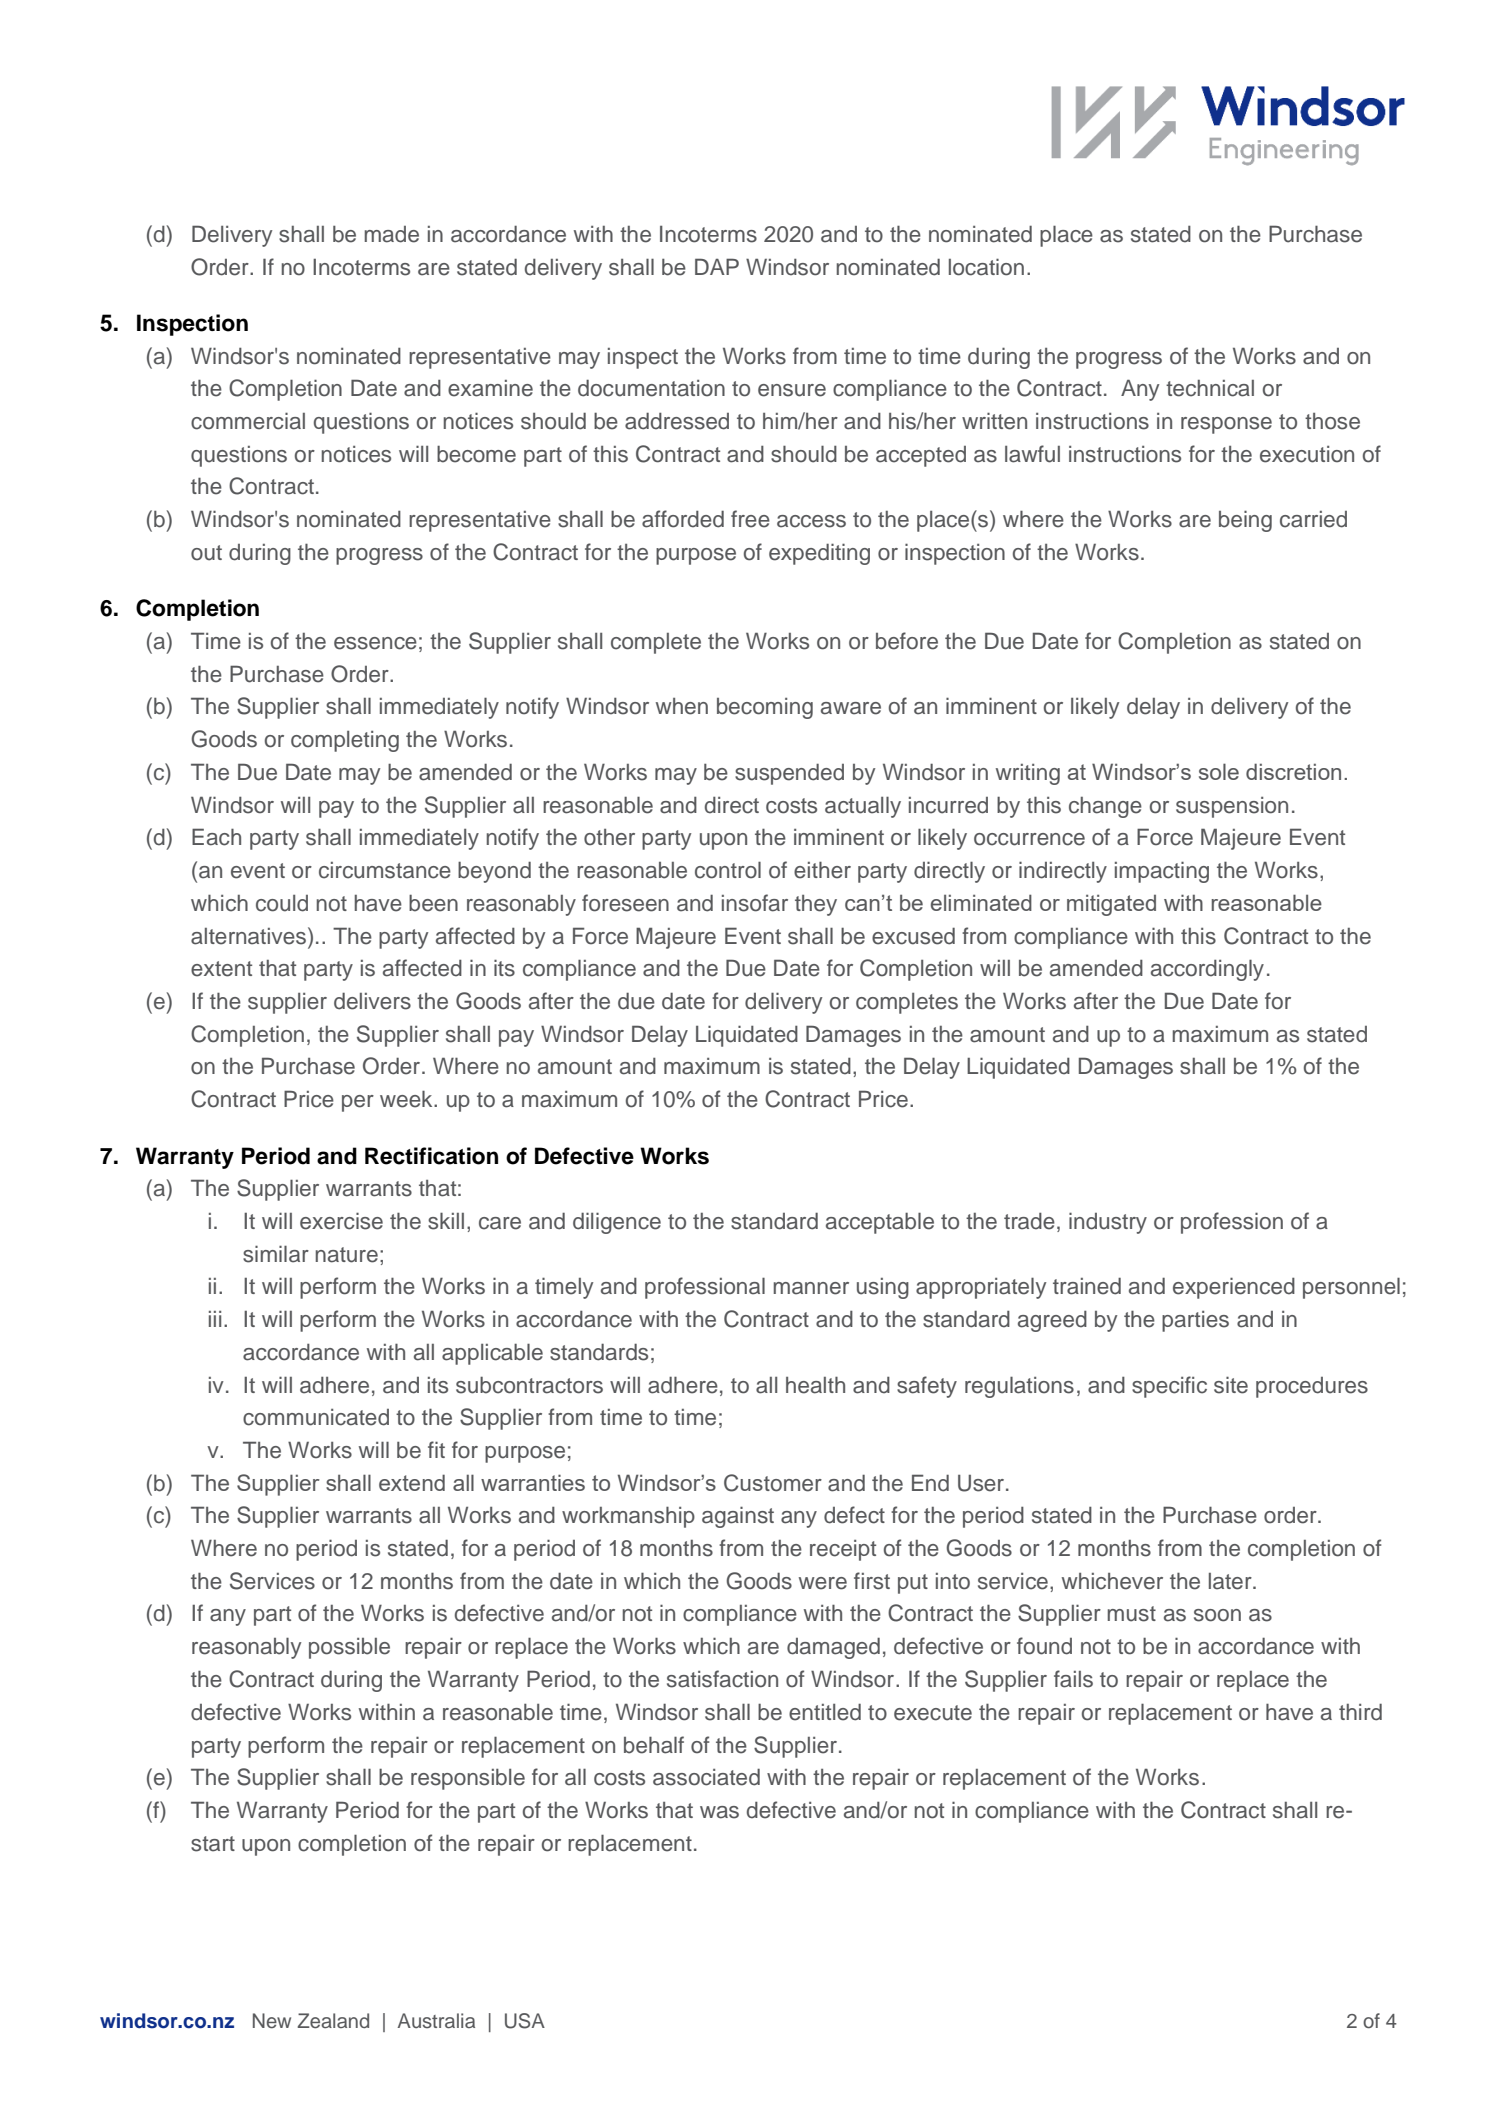  What do you see at coordinates (719, 1812) in the screenshot?
I see `was` at bounding box center [719, 1812].
